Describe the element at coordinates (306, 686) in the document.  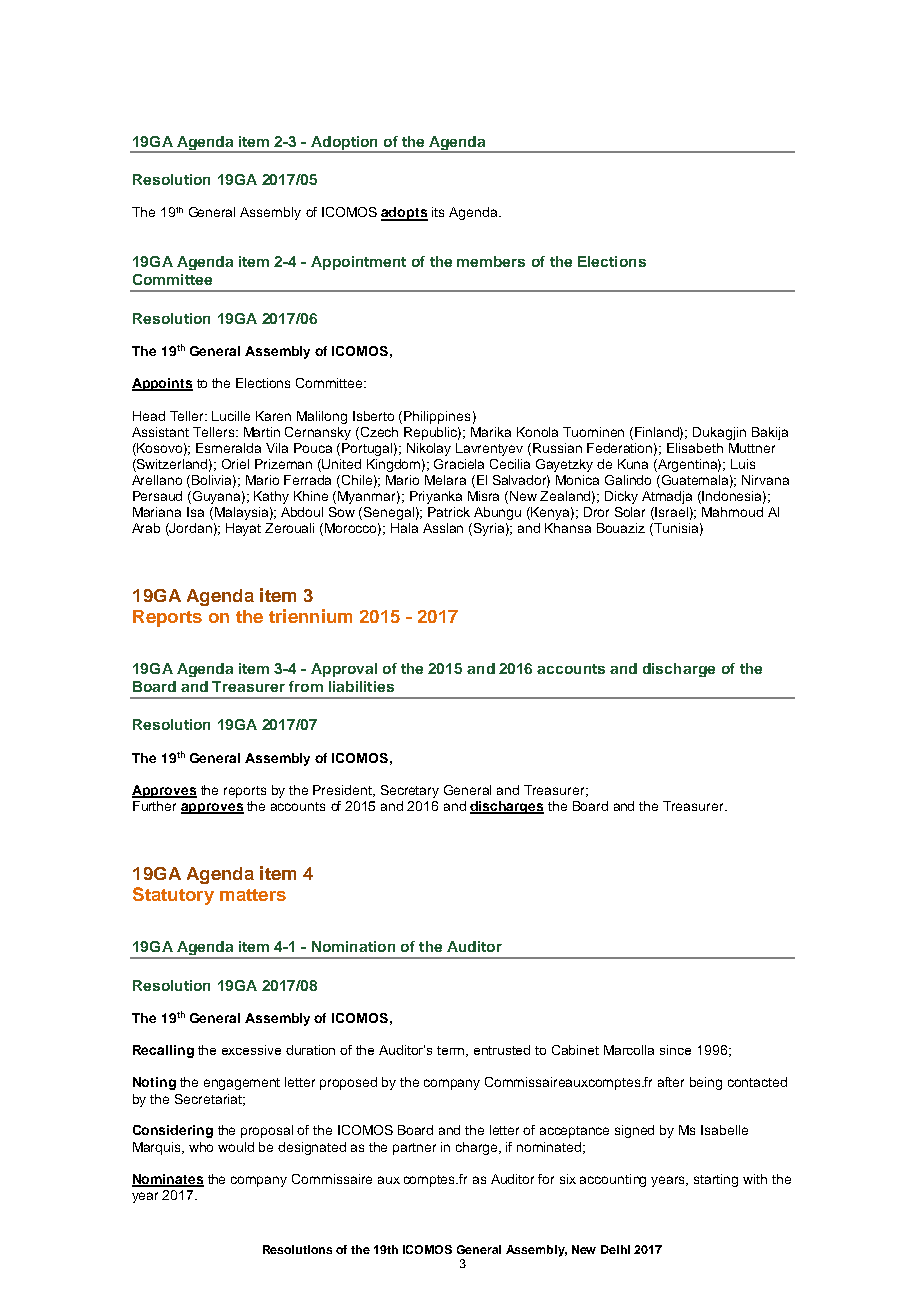
I see `from` at that location.
